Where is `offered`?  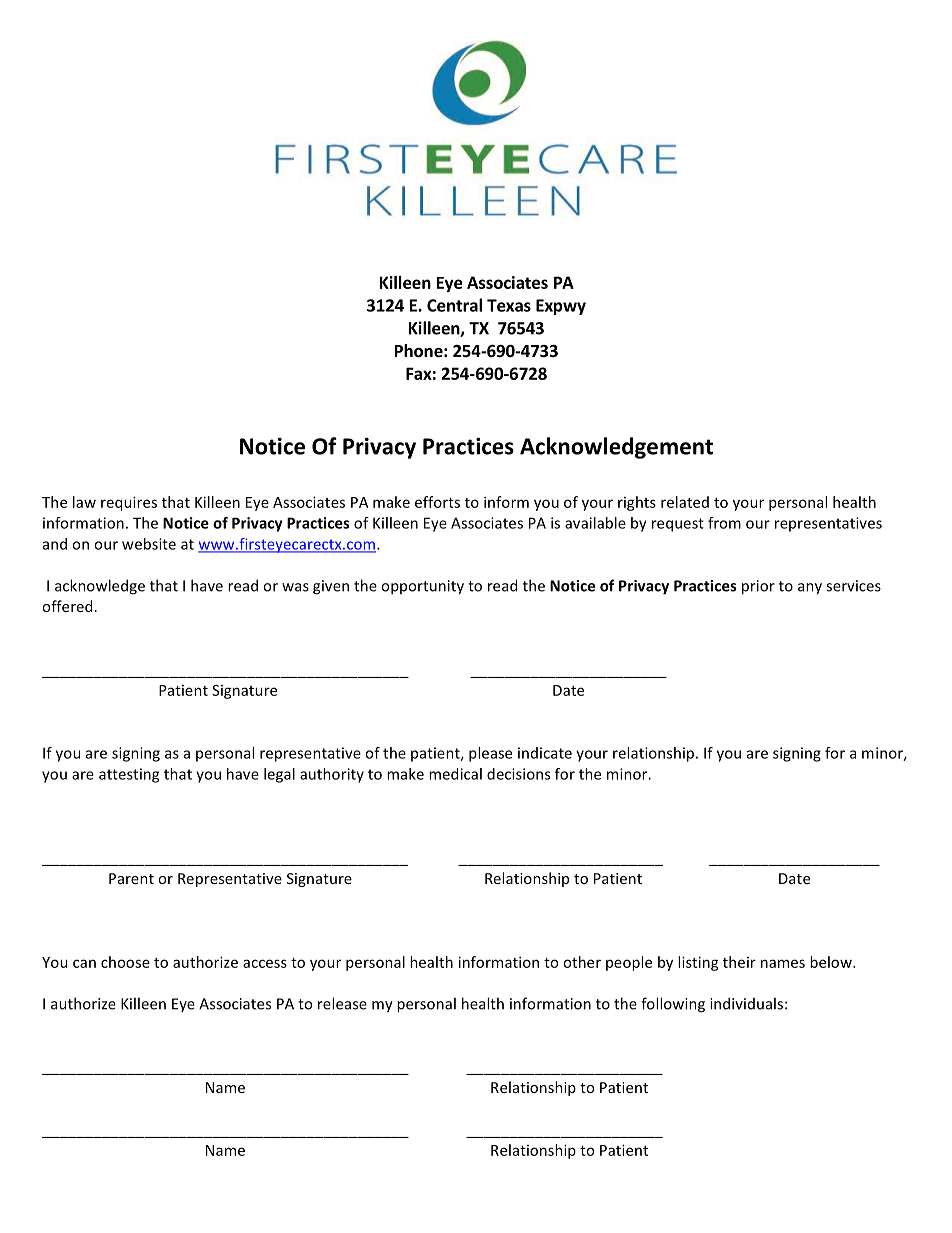
offered is located at coordinates (67, 606).
